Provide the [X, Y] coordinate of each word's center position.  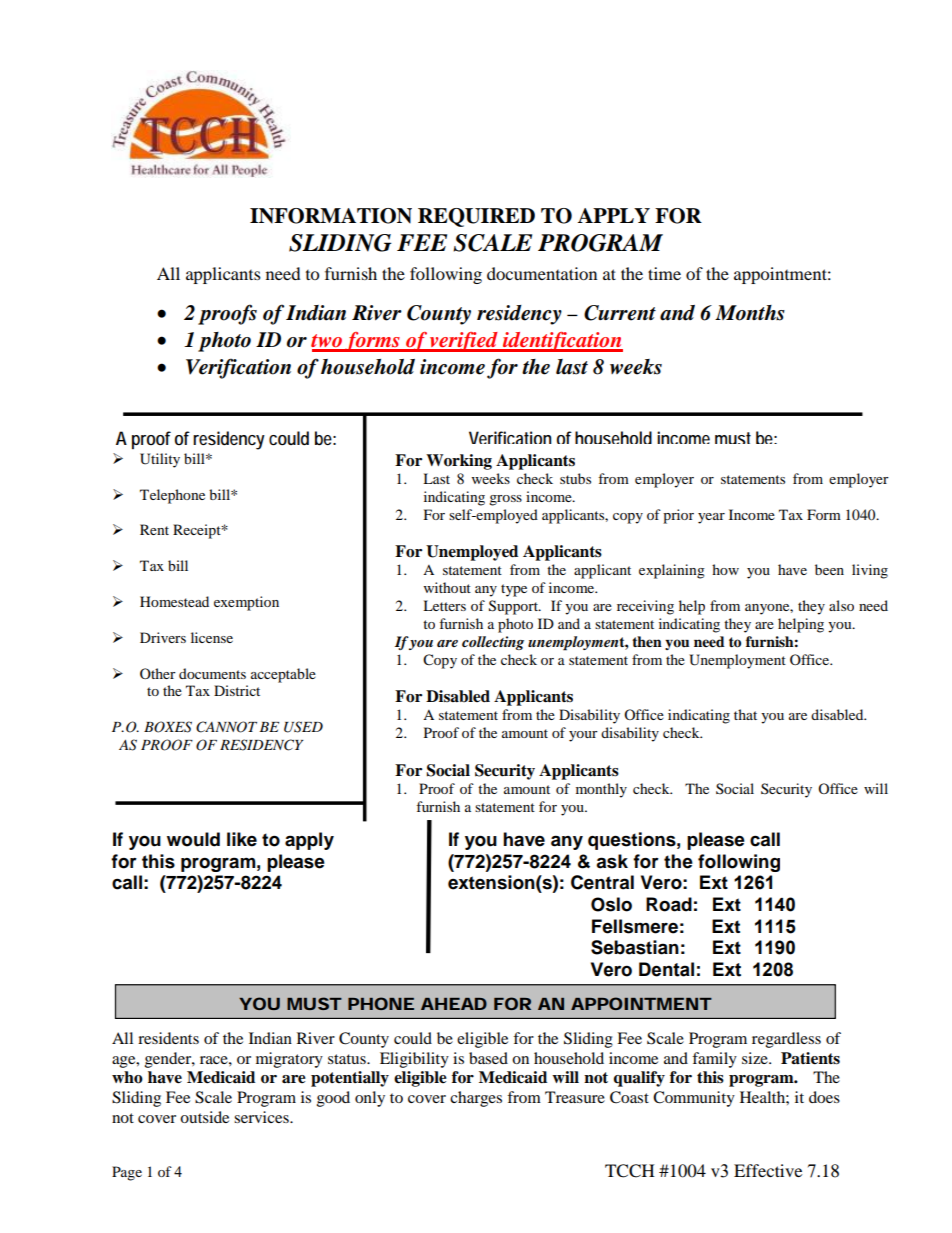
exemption [246, 603]
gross [505, 500]
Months [750, 313]
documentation [542, 273]
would [193, 839]
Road [669, 904]
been [829, 569]
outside [204, 1117]
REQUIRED [476, 217]
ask [612, 861]
